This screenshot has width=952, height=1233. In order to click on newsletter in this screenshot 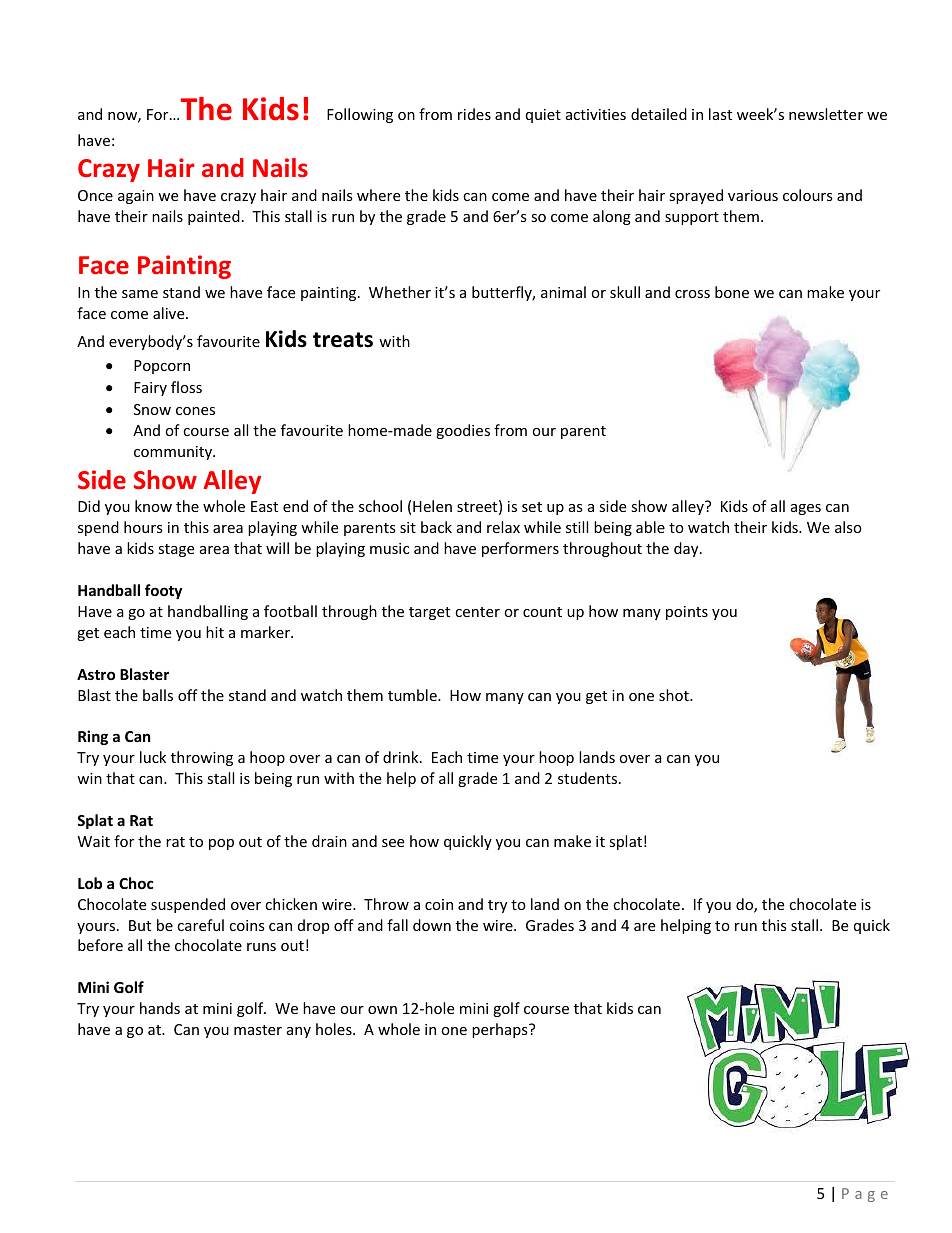, I will do `click(826, 114)`.
